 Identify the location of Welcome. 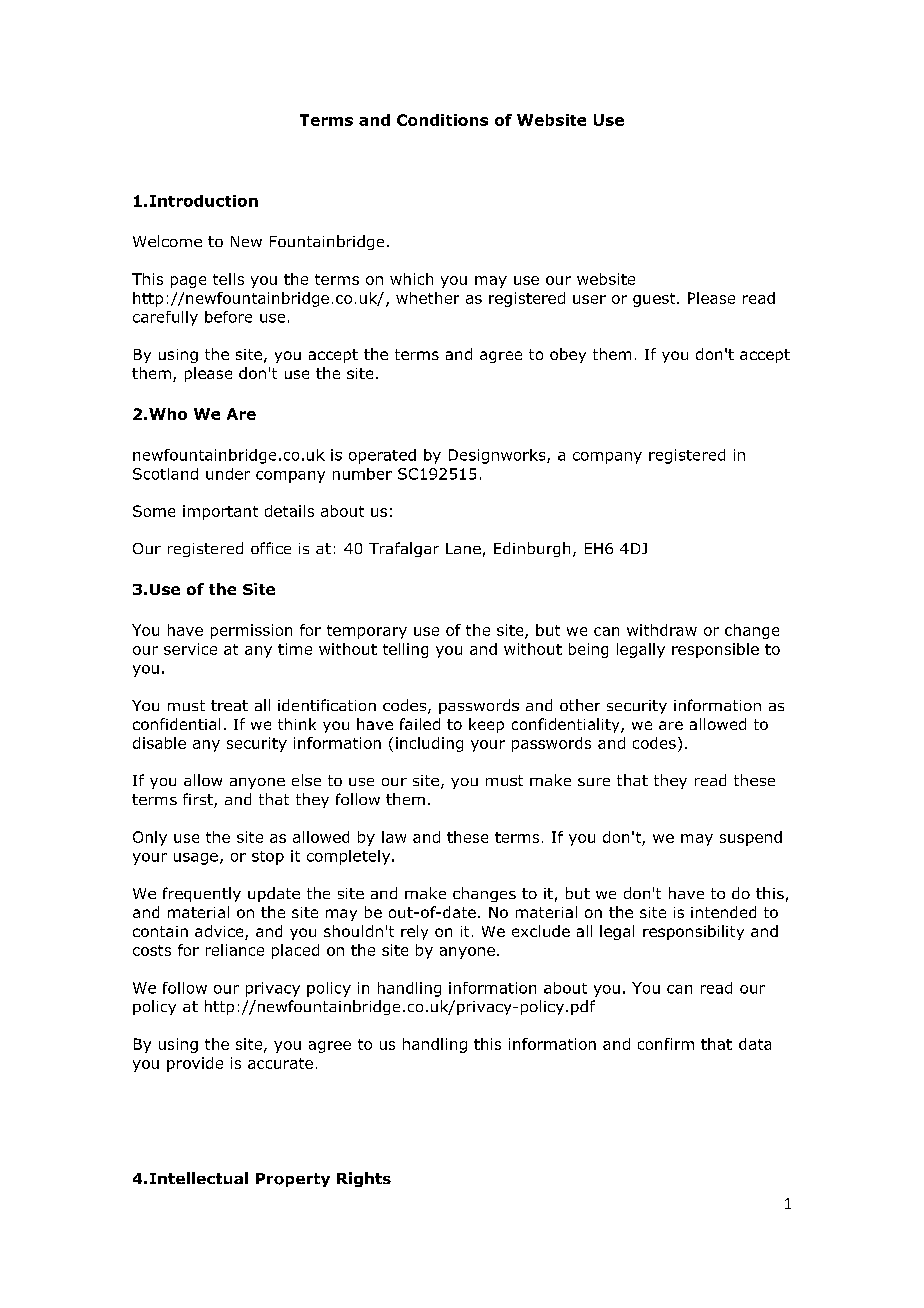
(167, 241).
